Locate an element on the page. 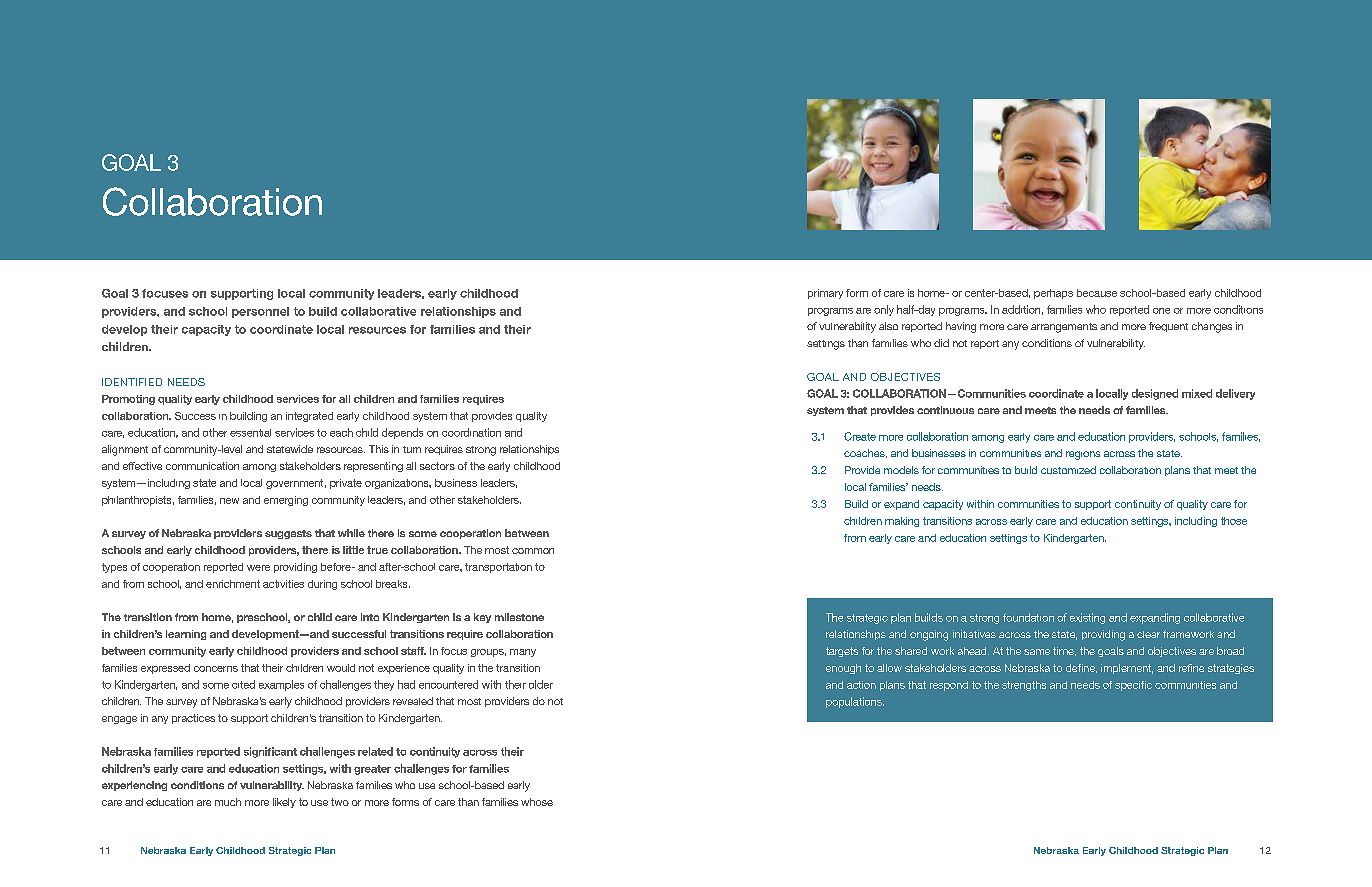  models is located at coordinates (901, 470).
